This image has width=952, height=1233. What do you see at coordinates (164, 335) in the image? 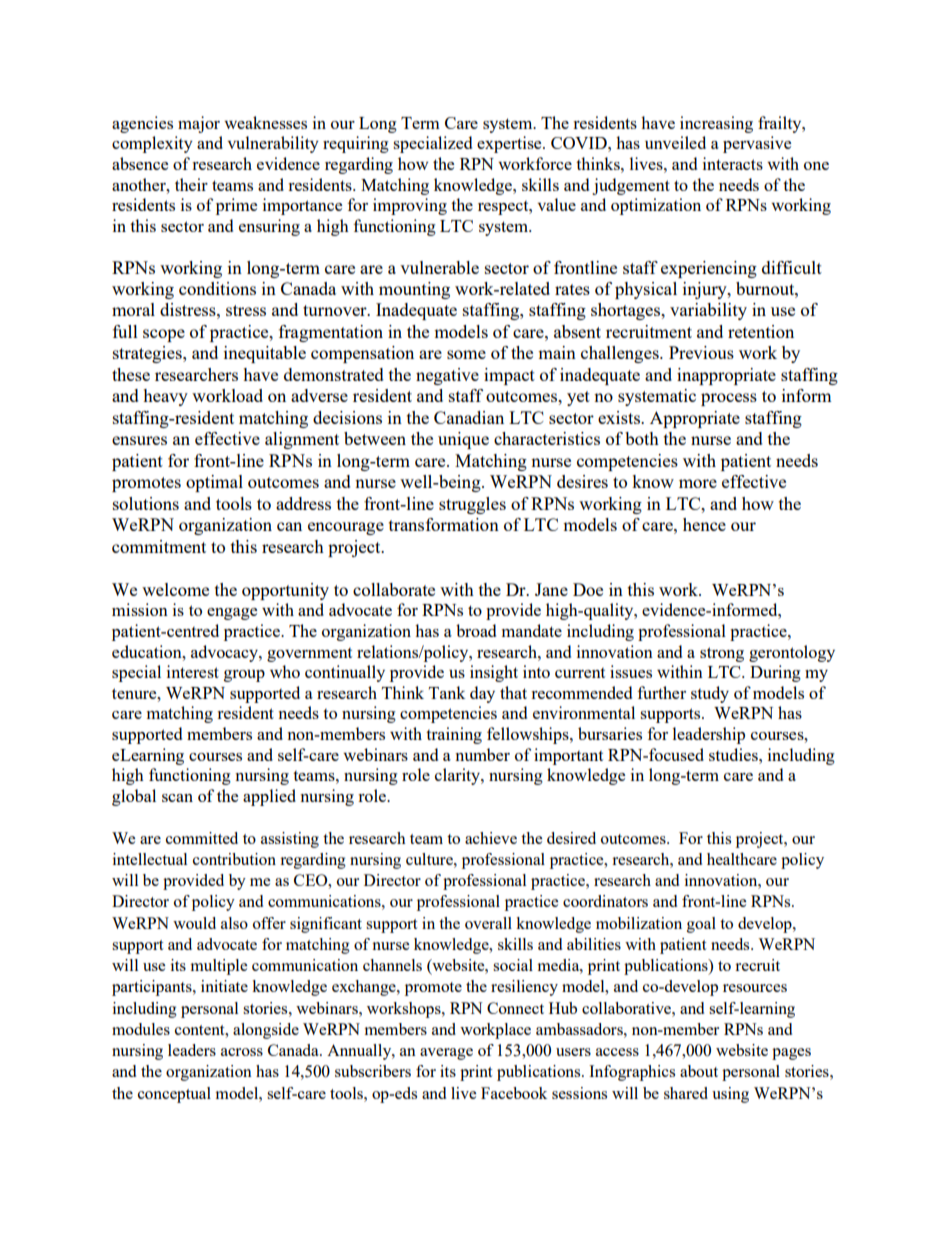
I see `scope` at bounding box center [164, 335].
